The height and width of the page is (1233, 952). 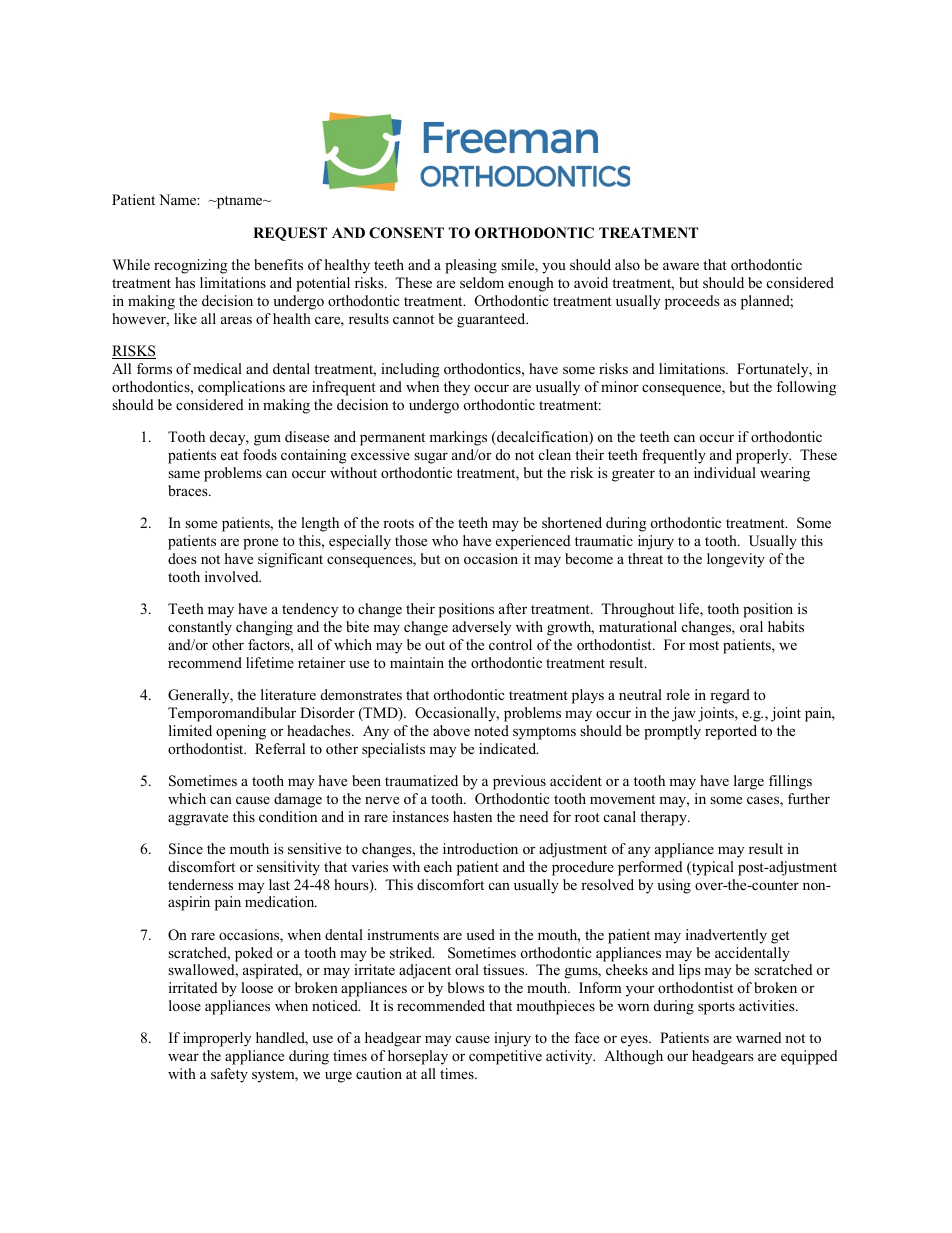 I want to click on competitive, so click(x=505, y=1057).
